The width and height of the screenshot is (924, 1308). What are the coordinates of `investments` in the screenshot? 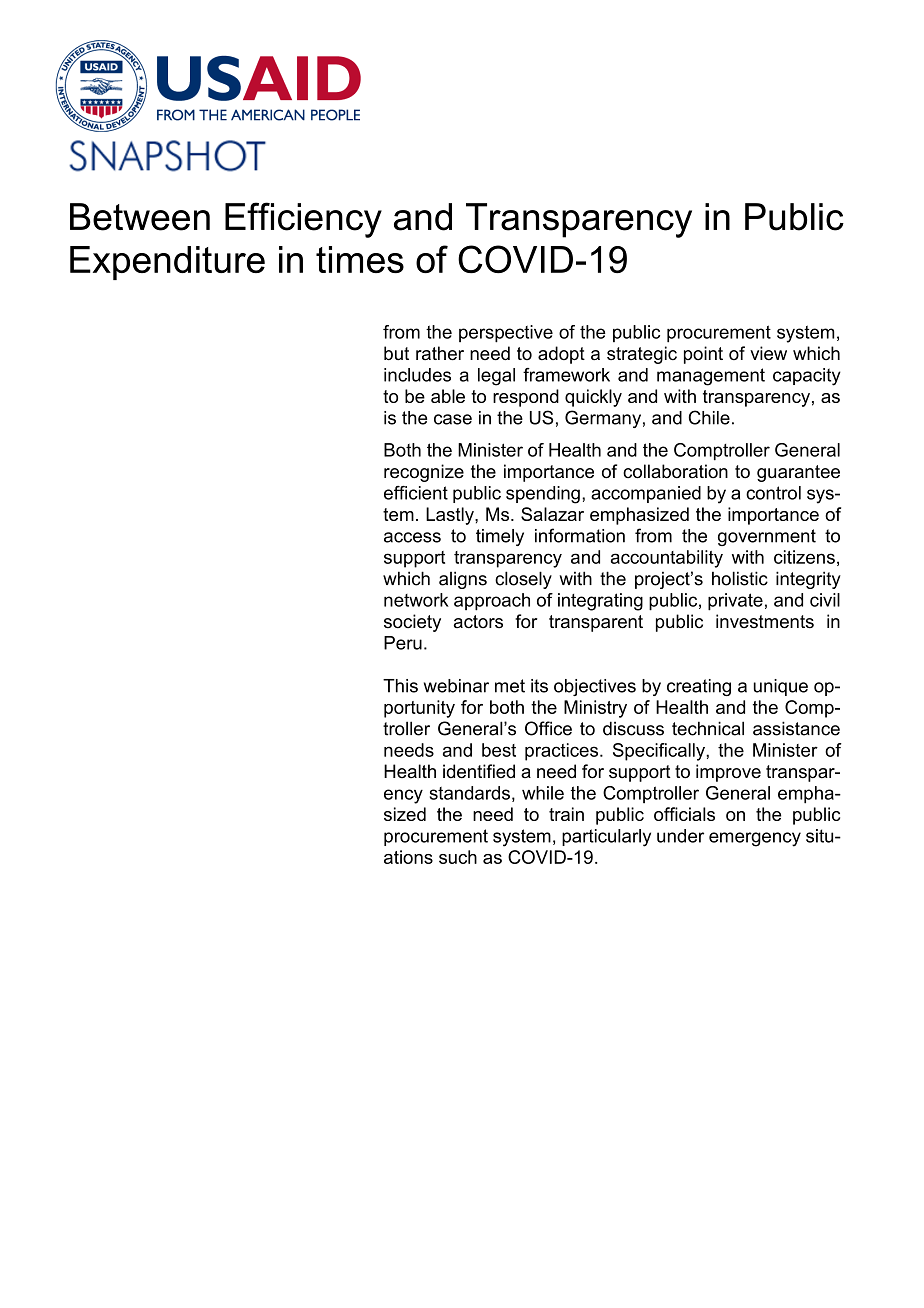 It's located at (765, 621).
